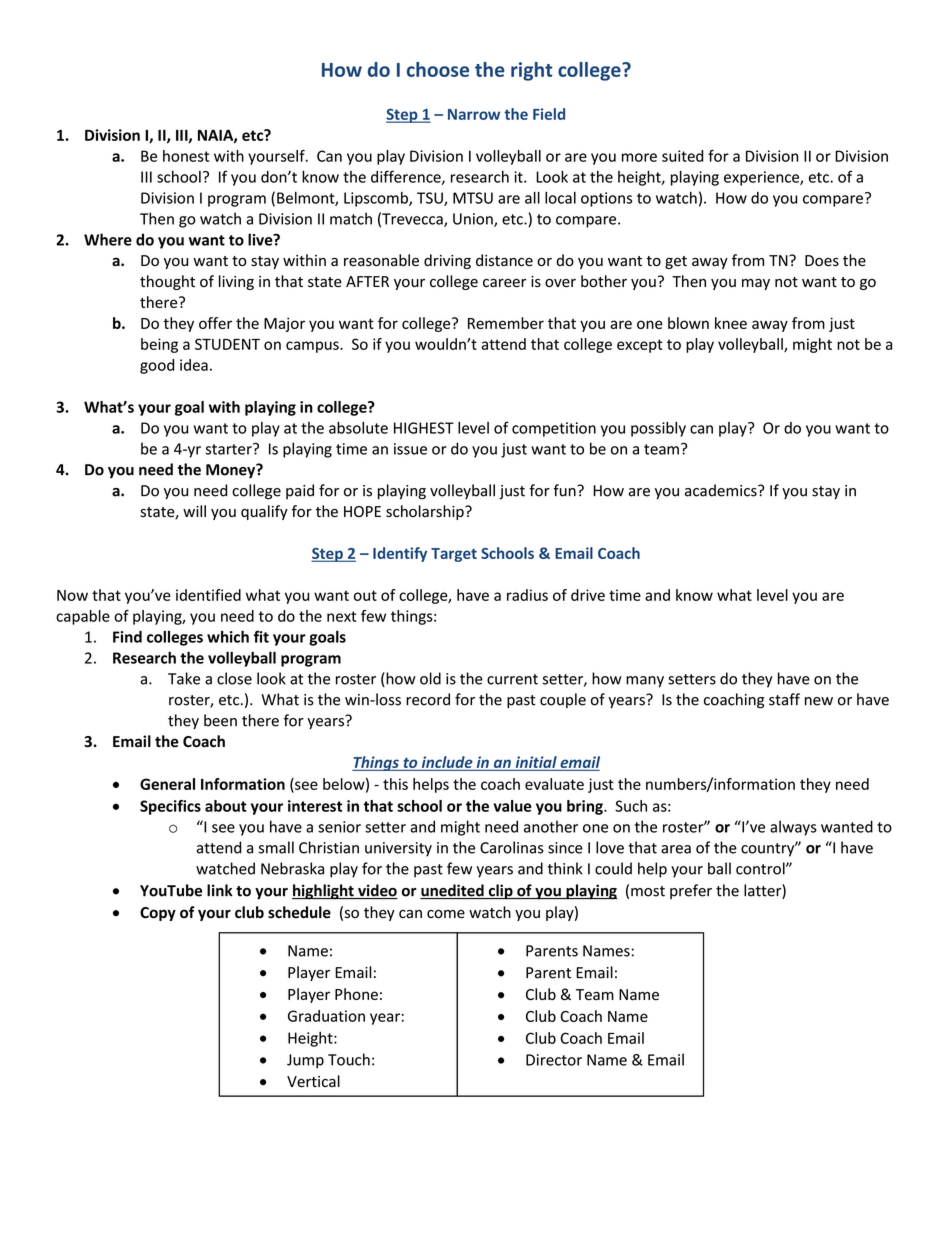 Image resolution: width=952 pixels, height=1233 pixels. What do you see at coordinates (682, 156) in the screenshot?
I see `suited` at bounding box center [682, 156].
